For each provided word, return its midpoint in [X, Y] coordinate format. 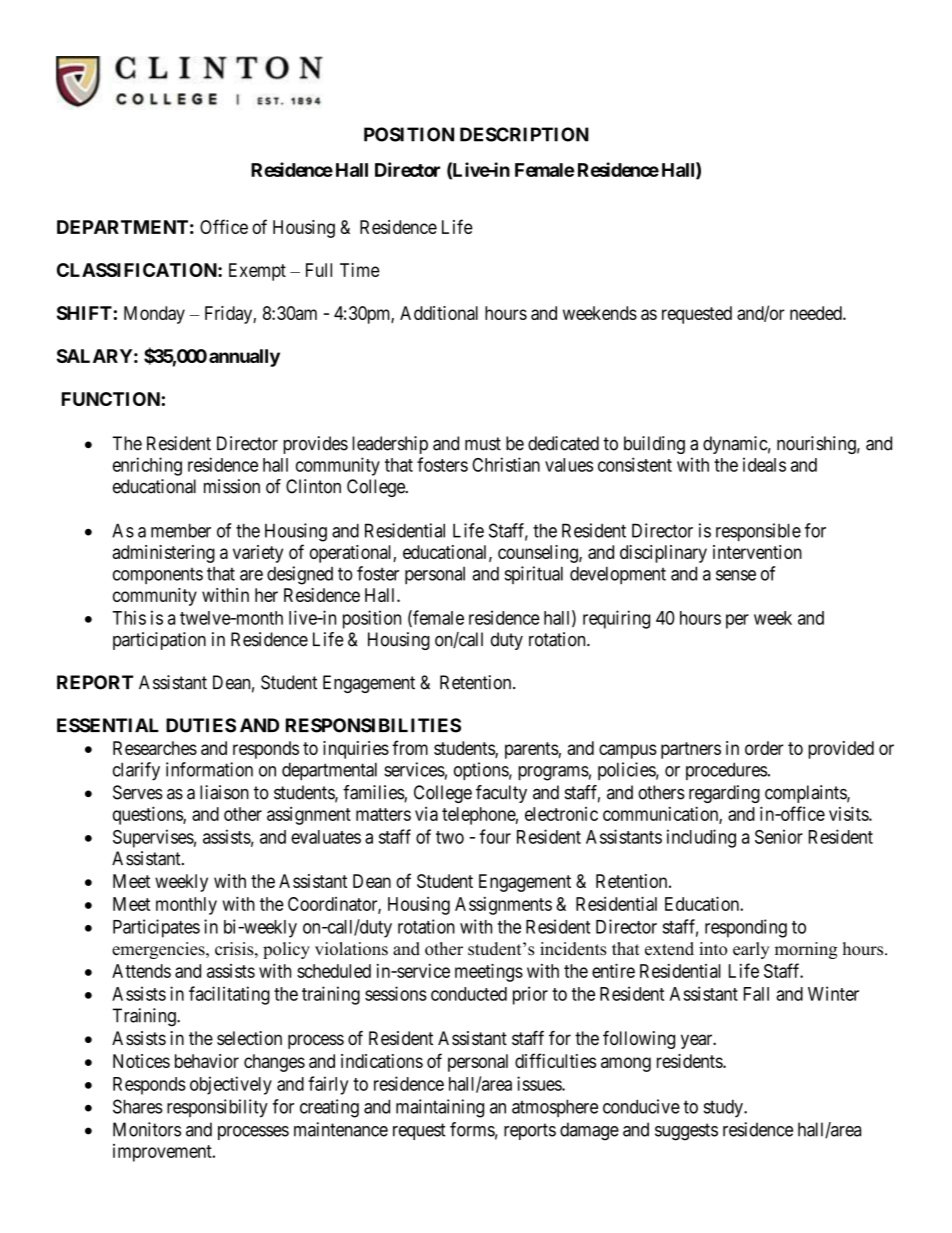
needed [817, 313]
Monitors [147, 1129]
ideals [764, 464]
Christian [506, 464]
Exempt [257, 272]
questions [148, 815]
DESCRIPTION [524, 134]
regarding [724, 794]
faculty [501, 794]
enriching [147, 466]
